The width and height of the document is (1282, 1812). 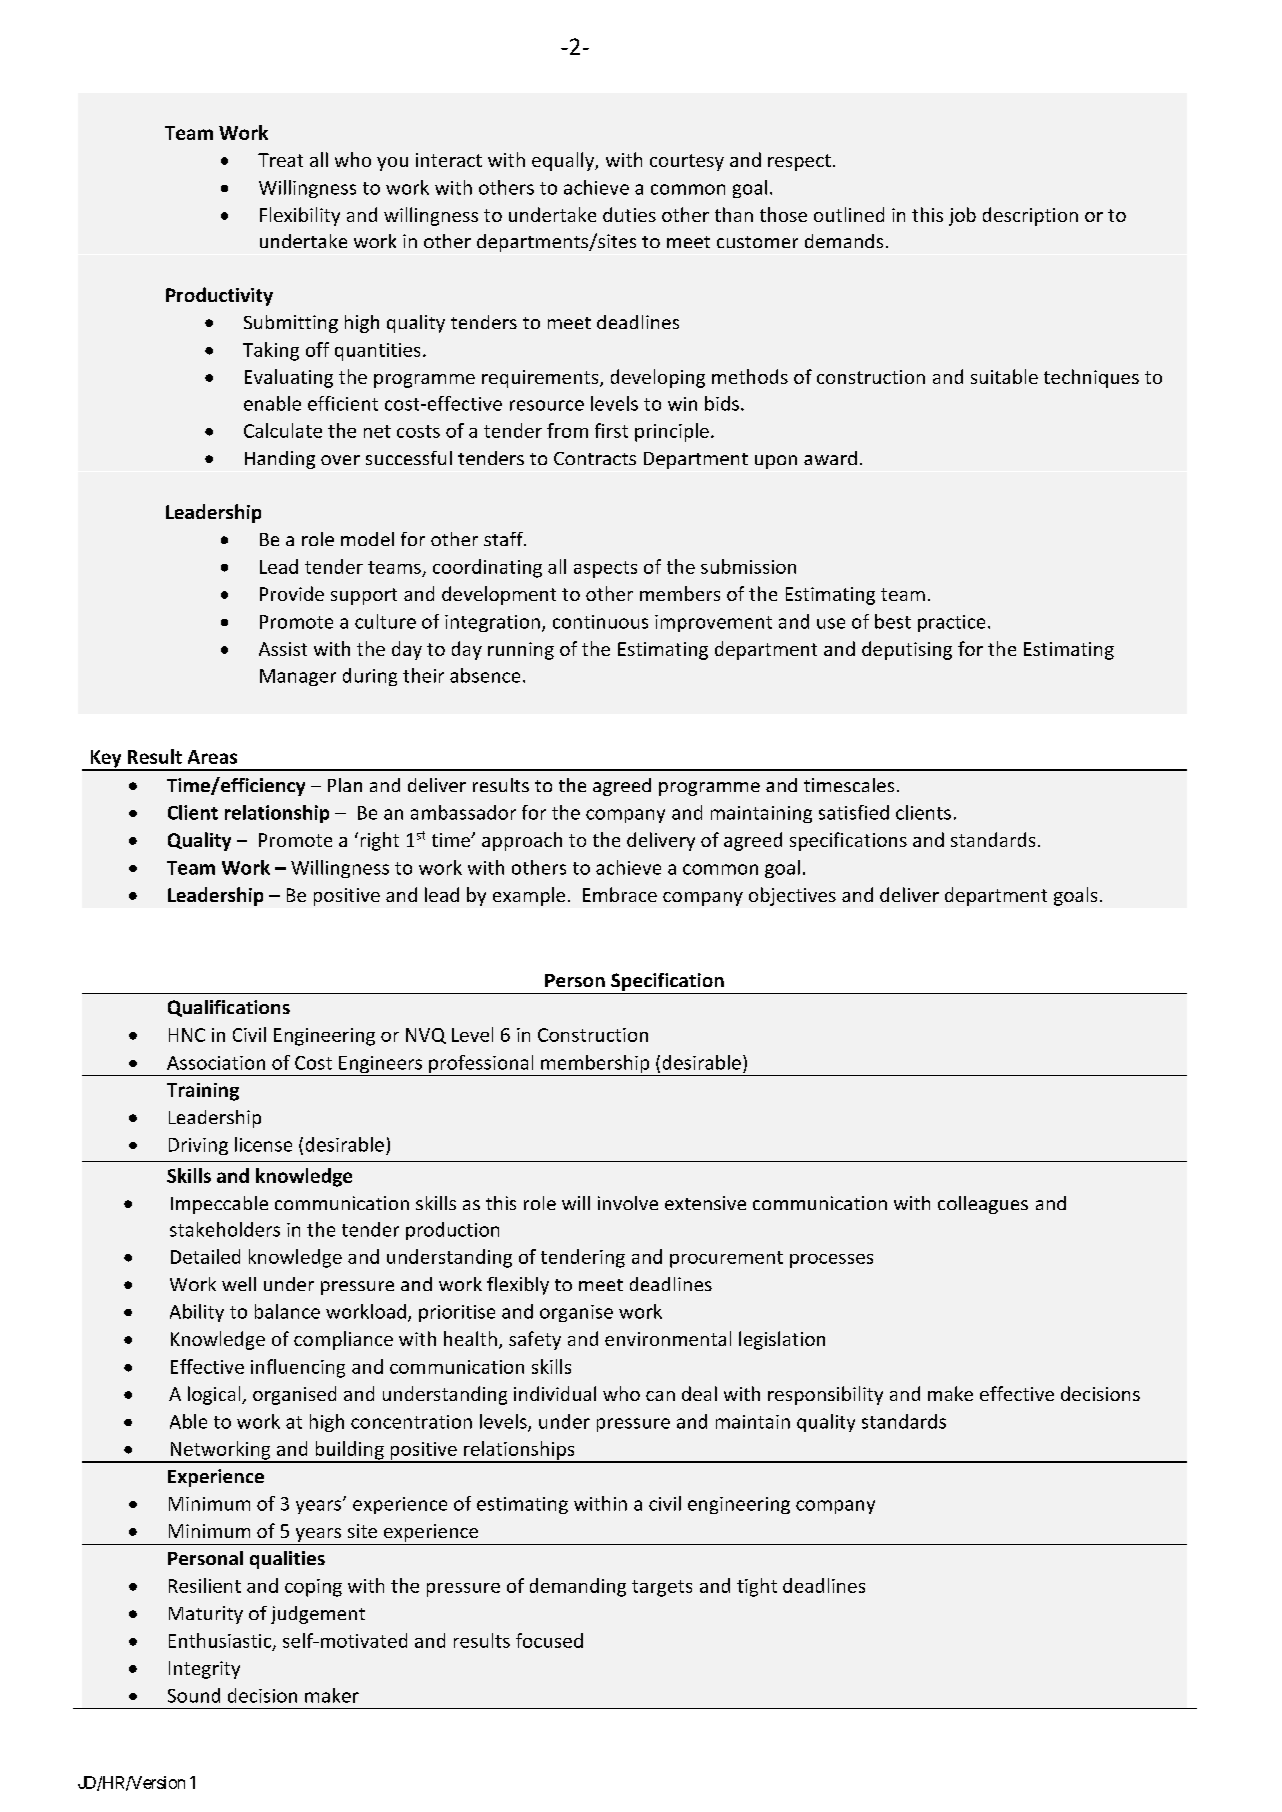 I want to click on Embrace, so click(x=620, y=894).
